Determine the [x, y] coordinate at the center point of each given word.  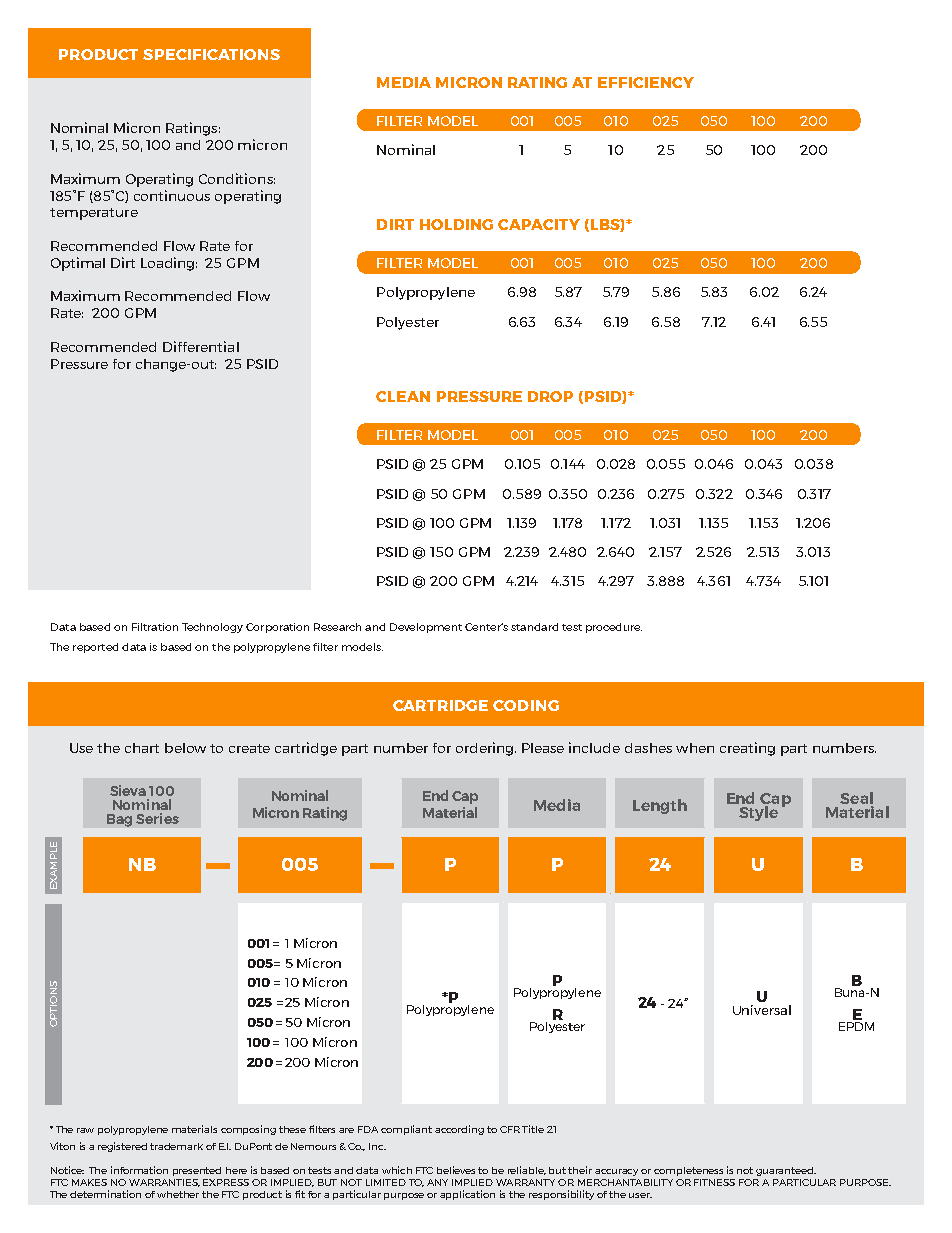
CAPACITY [539, 224]
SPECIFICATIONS [211, 54]
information [139, 1170]
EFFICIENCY [646, 82]
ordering [486, 749]
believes [456, 1170]
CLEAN [403, 396]
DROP [550, 396]
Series [157, 818]
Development [426, 628]
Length [660, 806]
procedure [614, 628]
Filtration [155, 627]
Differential [201, 346]
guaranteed [786, 1171]
